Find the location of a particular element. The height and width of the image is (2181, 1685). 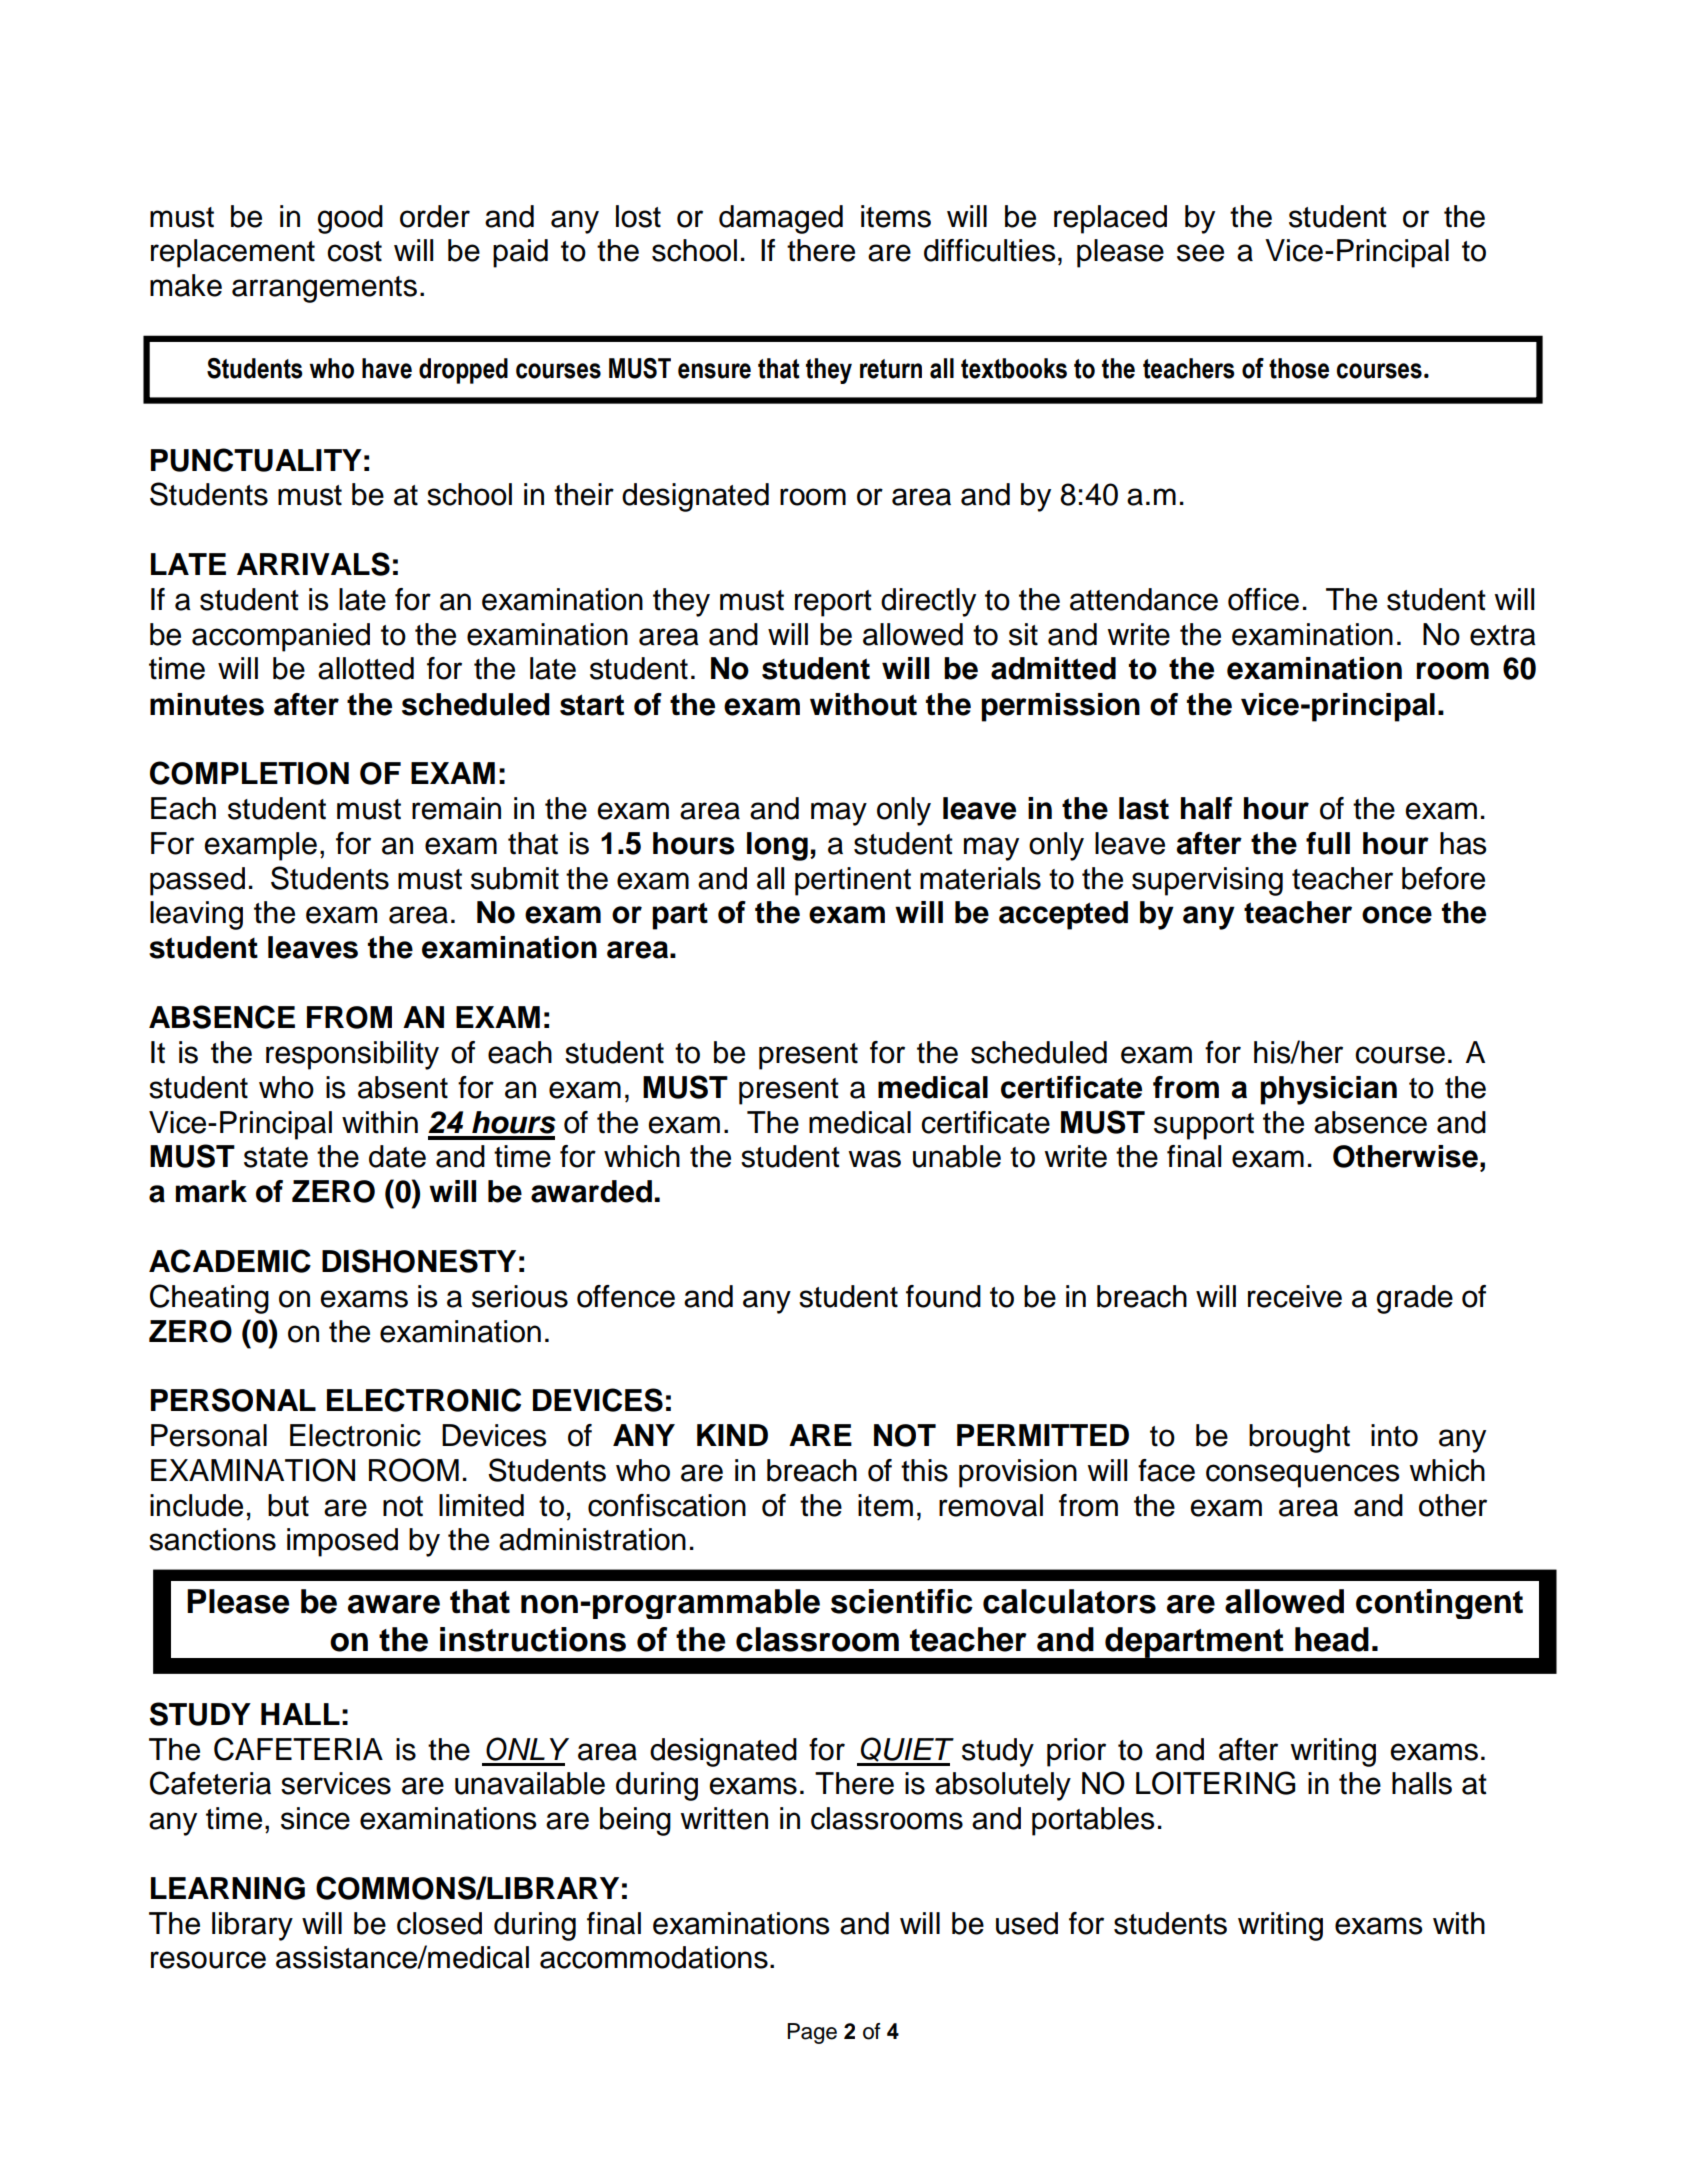

KIND is located at coordinates (732, 1435).
